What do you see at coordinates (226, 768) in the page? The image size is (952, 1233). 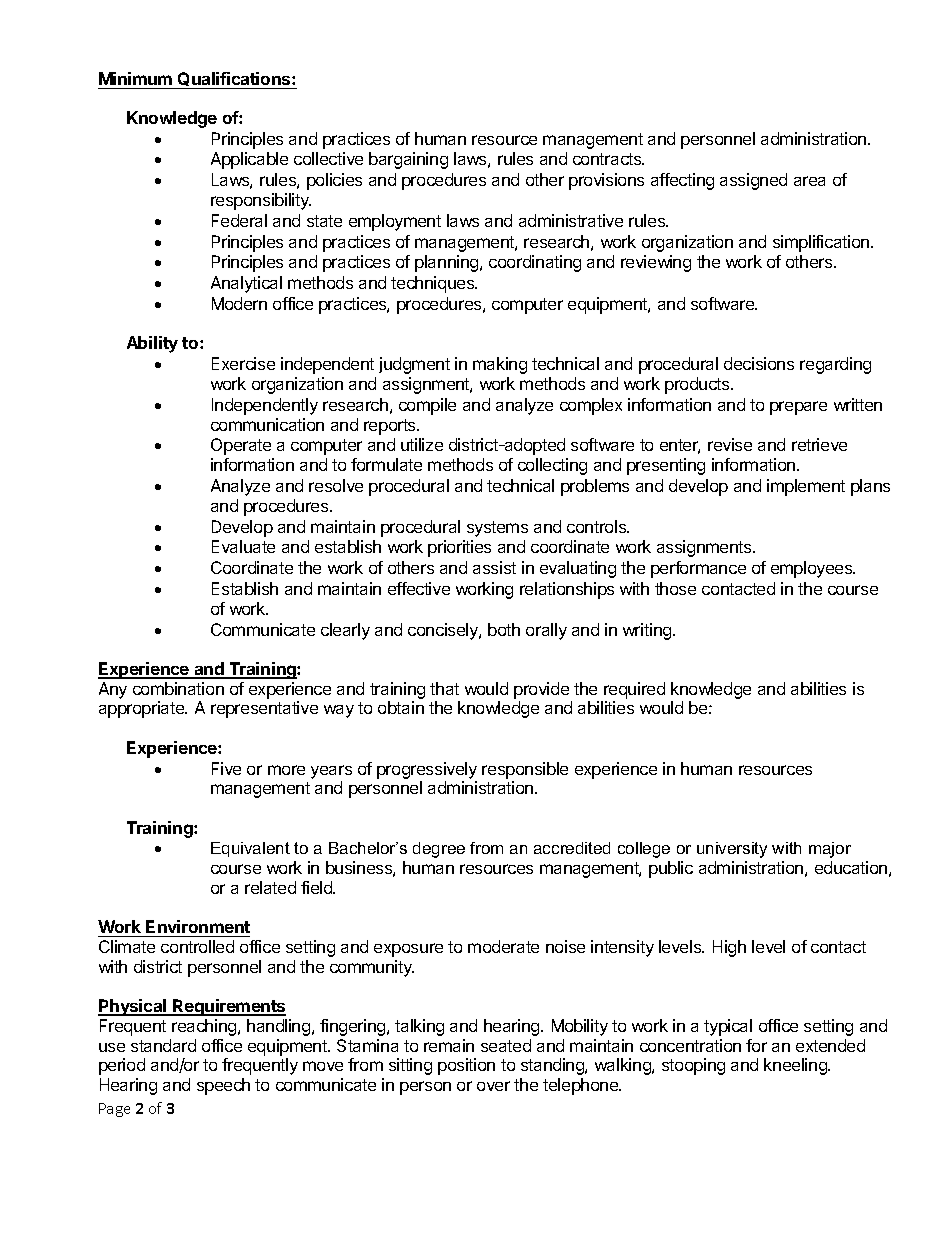 I see `Five` at bounding box center [226, 768].
